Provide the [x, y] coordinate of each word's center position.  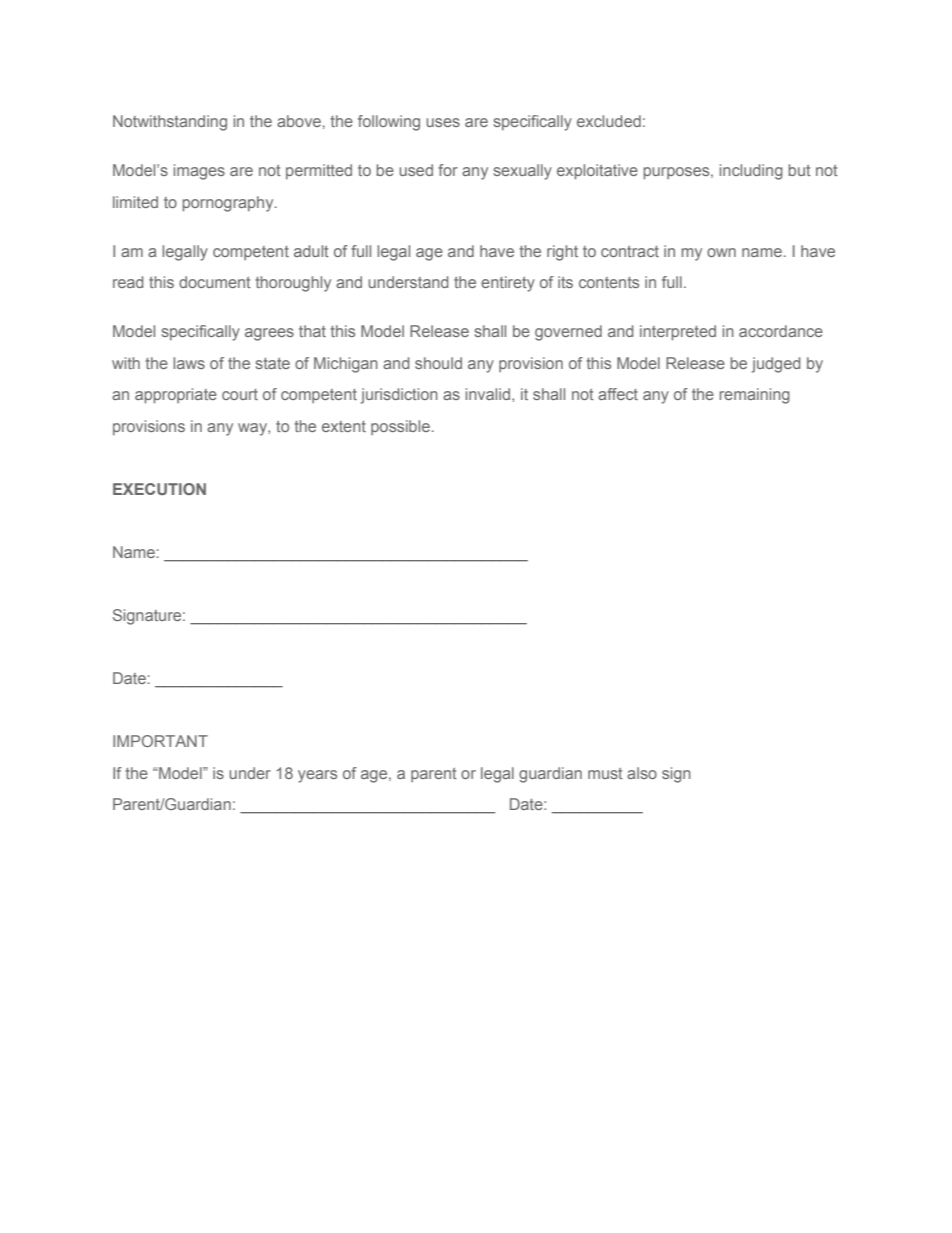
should [438, 363]
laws [189, 363]
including [751, 172]
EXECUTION [159, 489]
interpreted [678, 333]
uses [443, 122]
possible [400, 427]
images [199, 172]
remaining [754, 396]
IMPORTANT [160, 741]
